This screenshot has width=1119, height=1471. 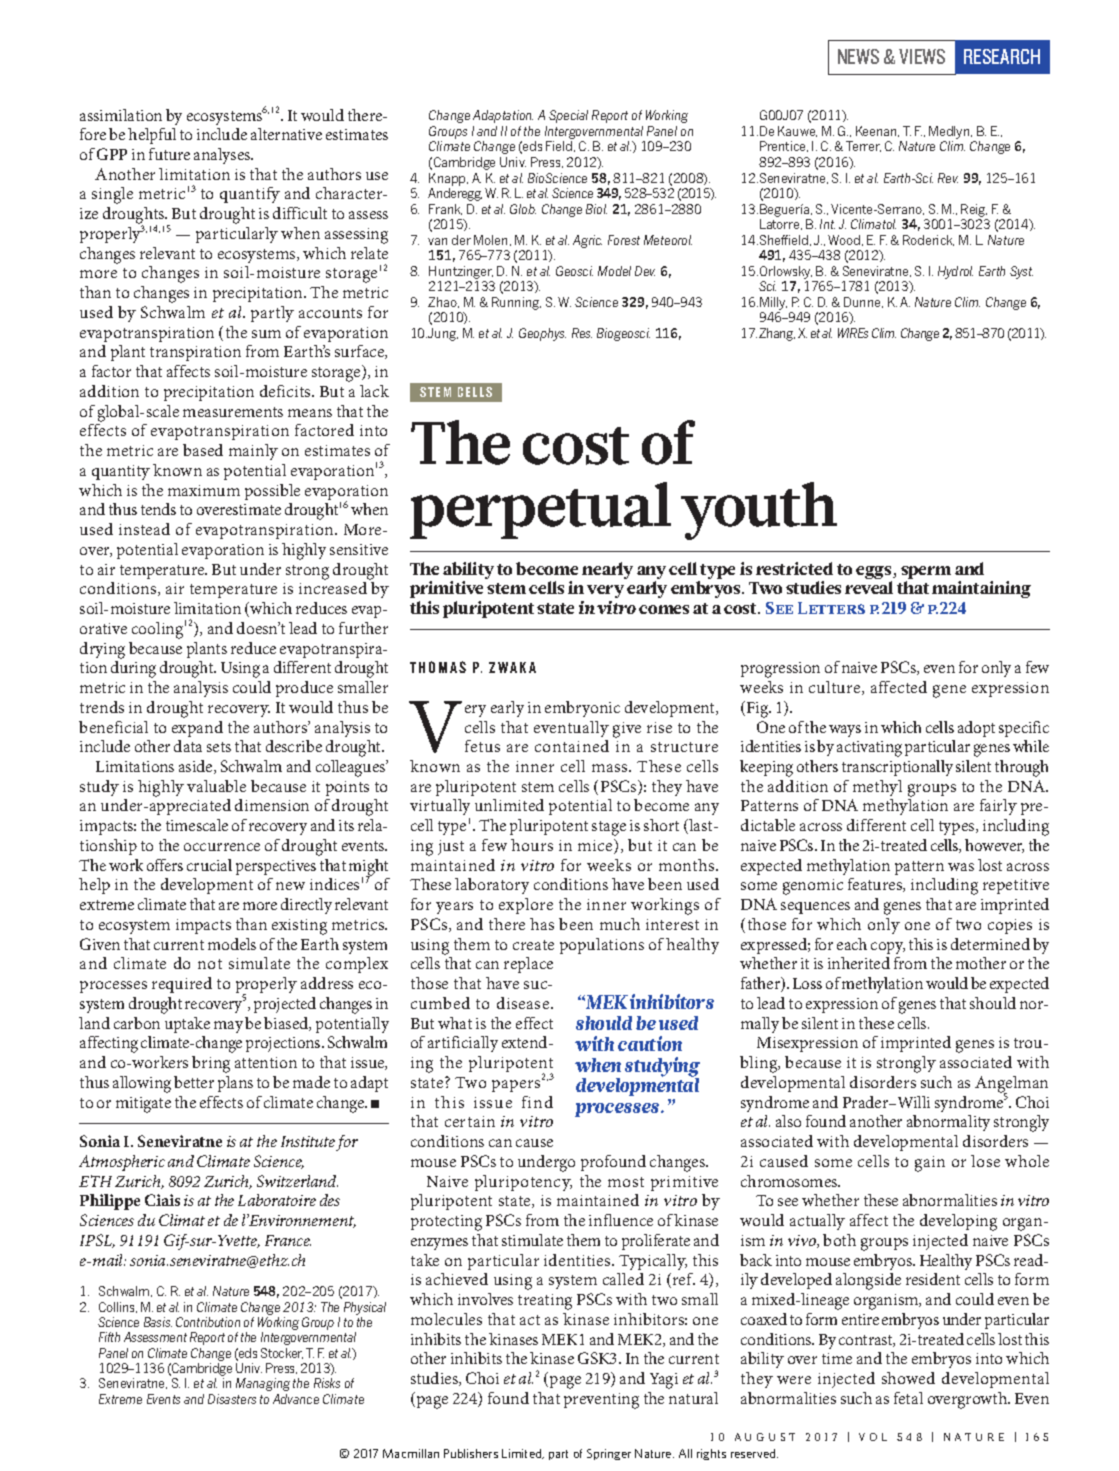 I want to click on perpetual, so click(x=540, y=510).
